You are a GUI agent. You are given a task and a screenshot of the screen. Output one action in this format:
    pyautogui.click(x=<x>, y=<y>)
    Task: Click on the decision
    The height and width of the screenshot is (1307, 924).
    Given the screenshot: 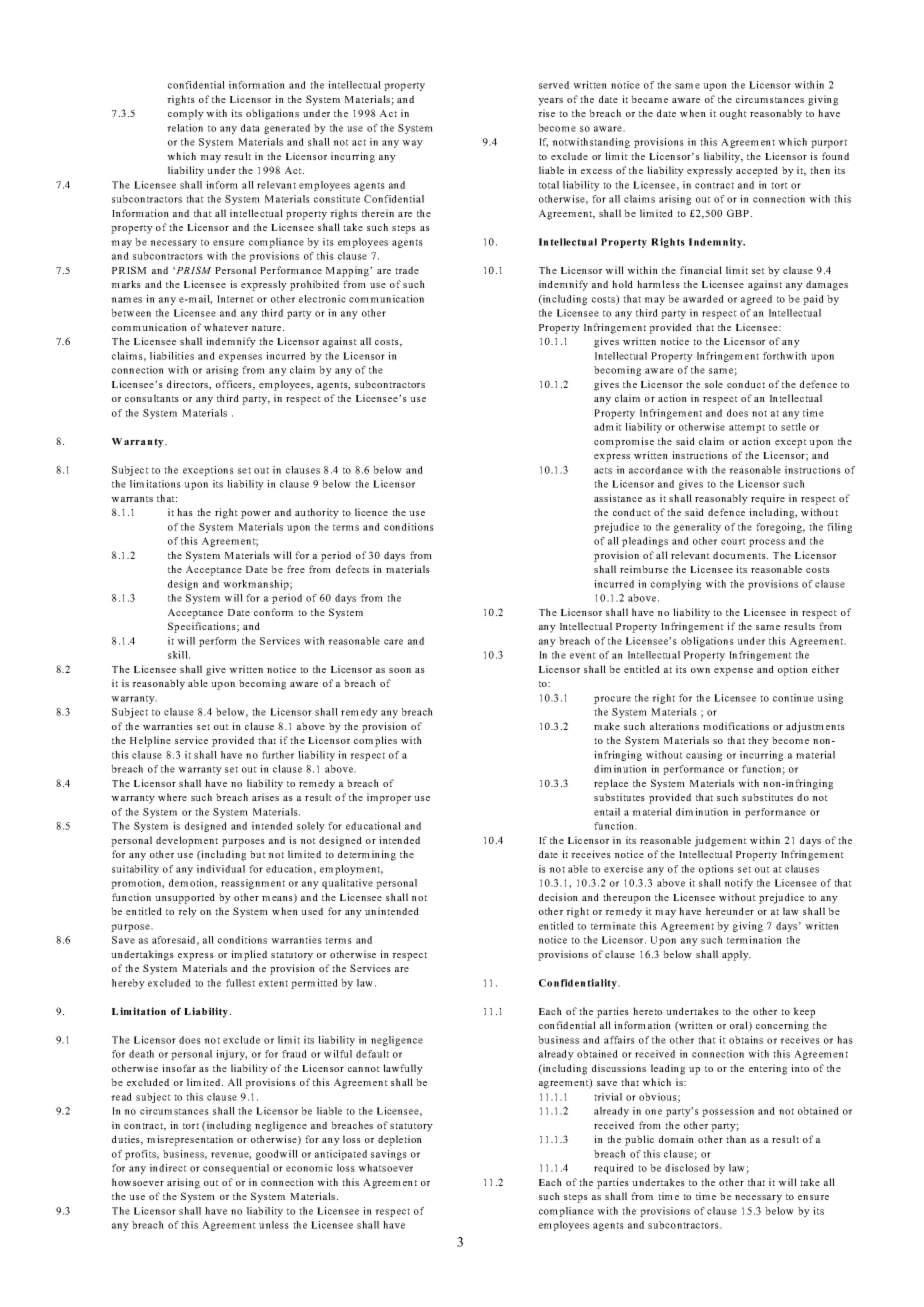 What is the action you would take?
    pyautogui.click(x=558, y=897)
